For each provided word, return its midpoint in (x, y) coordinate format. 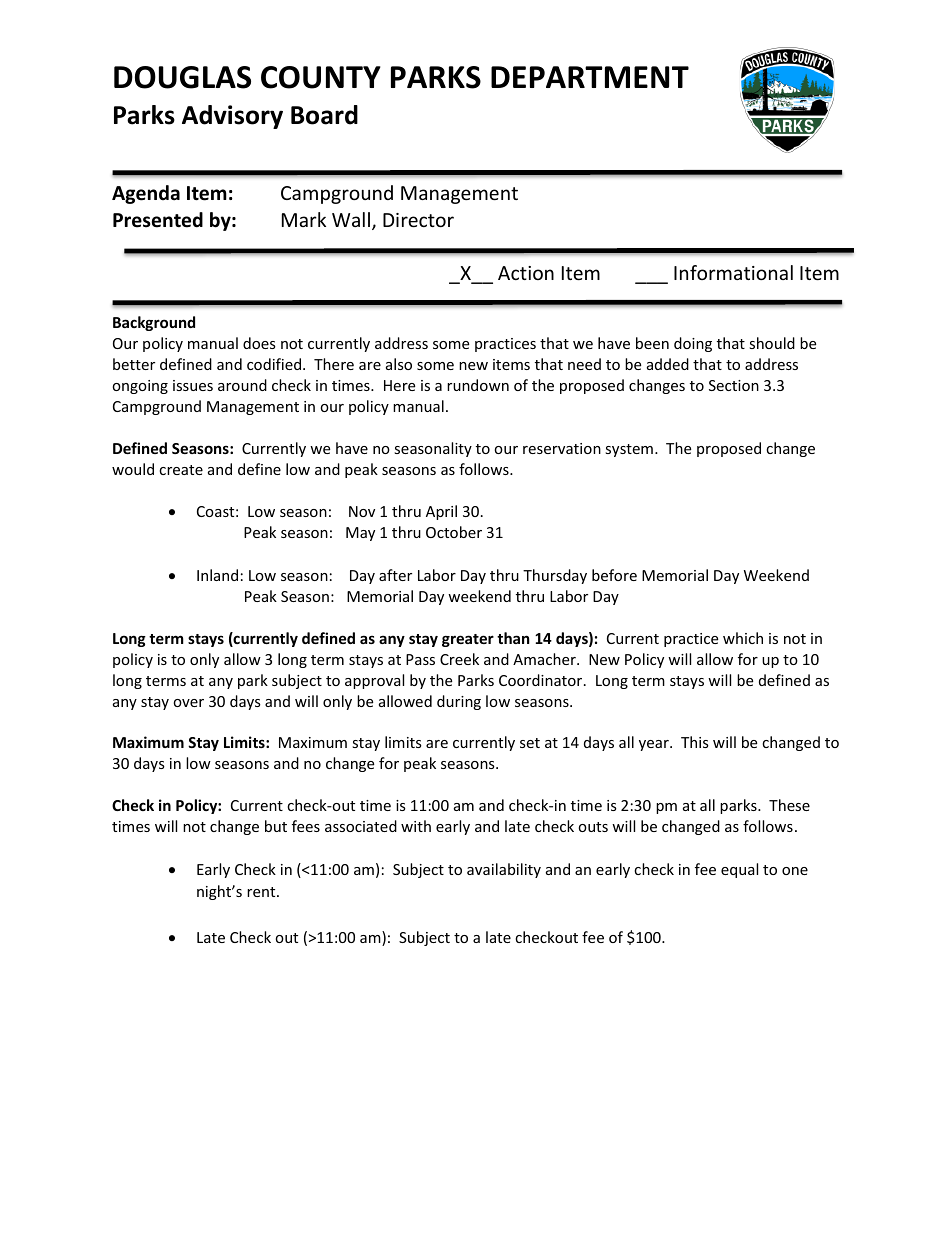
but (276, 826)
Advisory (232, 117)
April (441, 512)
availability (504, 870)
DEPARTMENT (590, 77)
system (629, 450)
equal (739, 870)
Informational (733, 272)
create (181, 470)
